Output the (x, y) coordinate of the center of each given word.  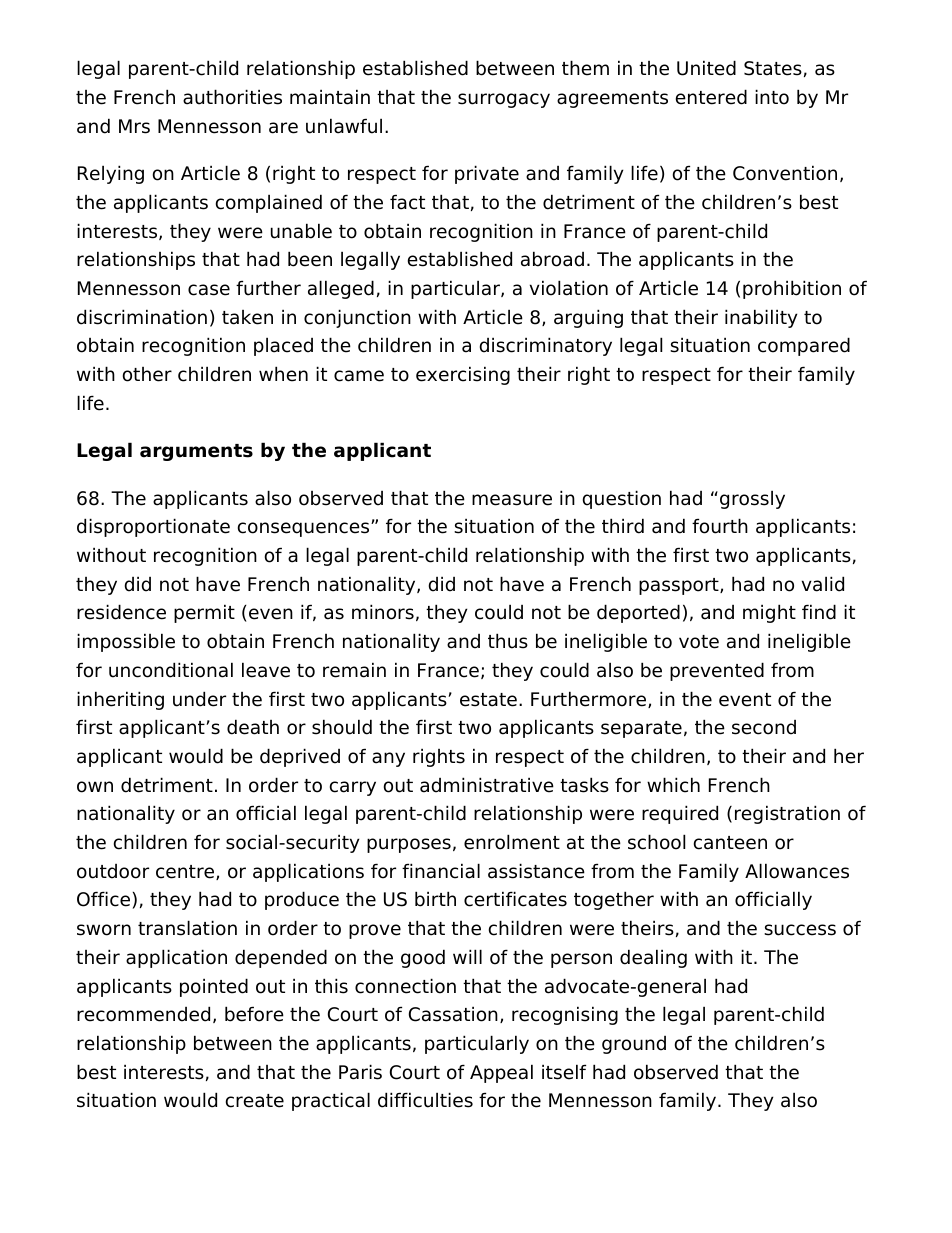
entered (711, 97)
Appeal (501, 1073)
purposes (409, 845)
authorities (232, 97)
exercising (463, 375)
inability (761, 318)
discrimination (142, 317)
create (255, 1101)
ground (634, 1045)
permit (204, 613)
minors (383, 612)
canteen (730, 843)
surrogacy (504, 100)
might (769, 613)
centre (186, 872)
